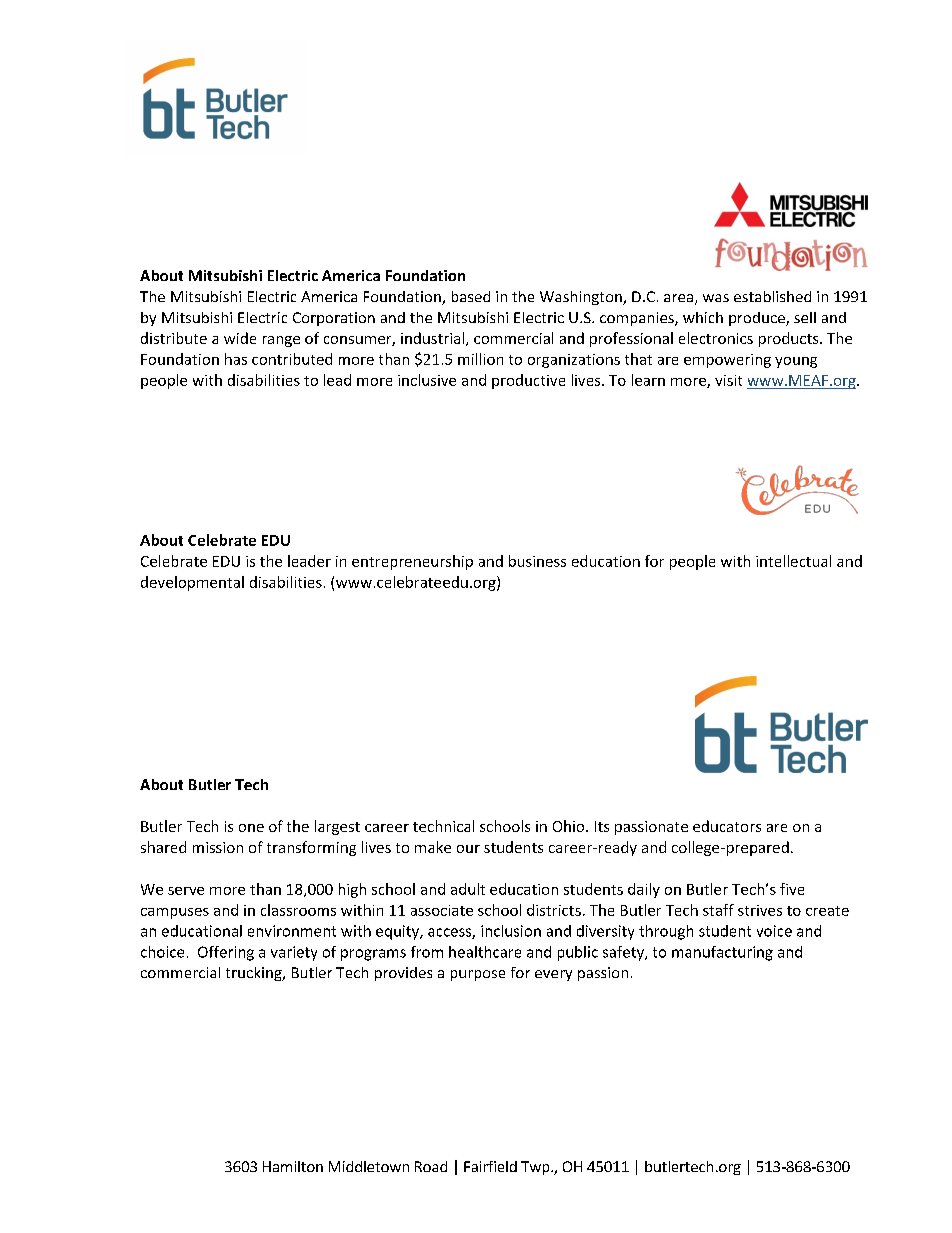 This screenshot has width=952, height=1233. Describe the element at coordinates (792, 889) in the screenshot. I see `five` at that location.
